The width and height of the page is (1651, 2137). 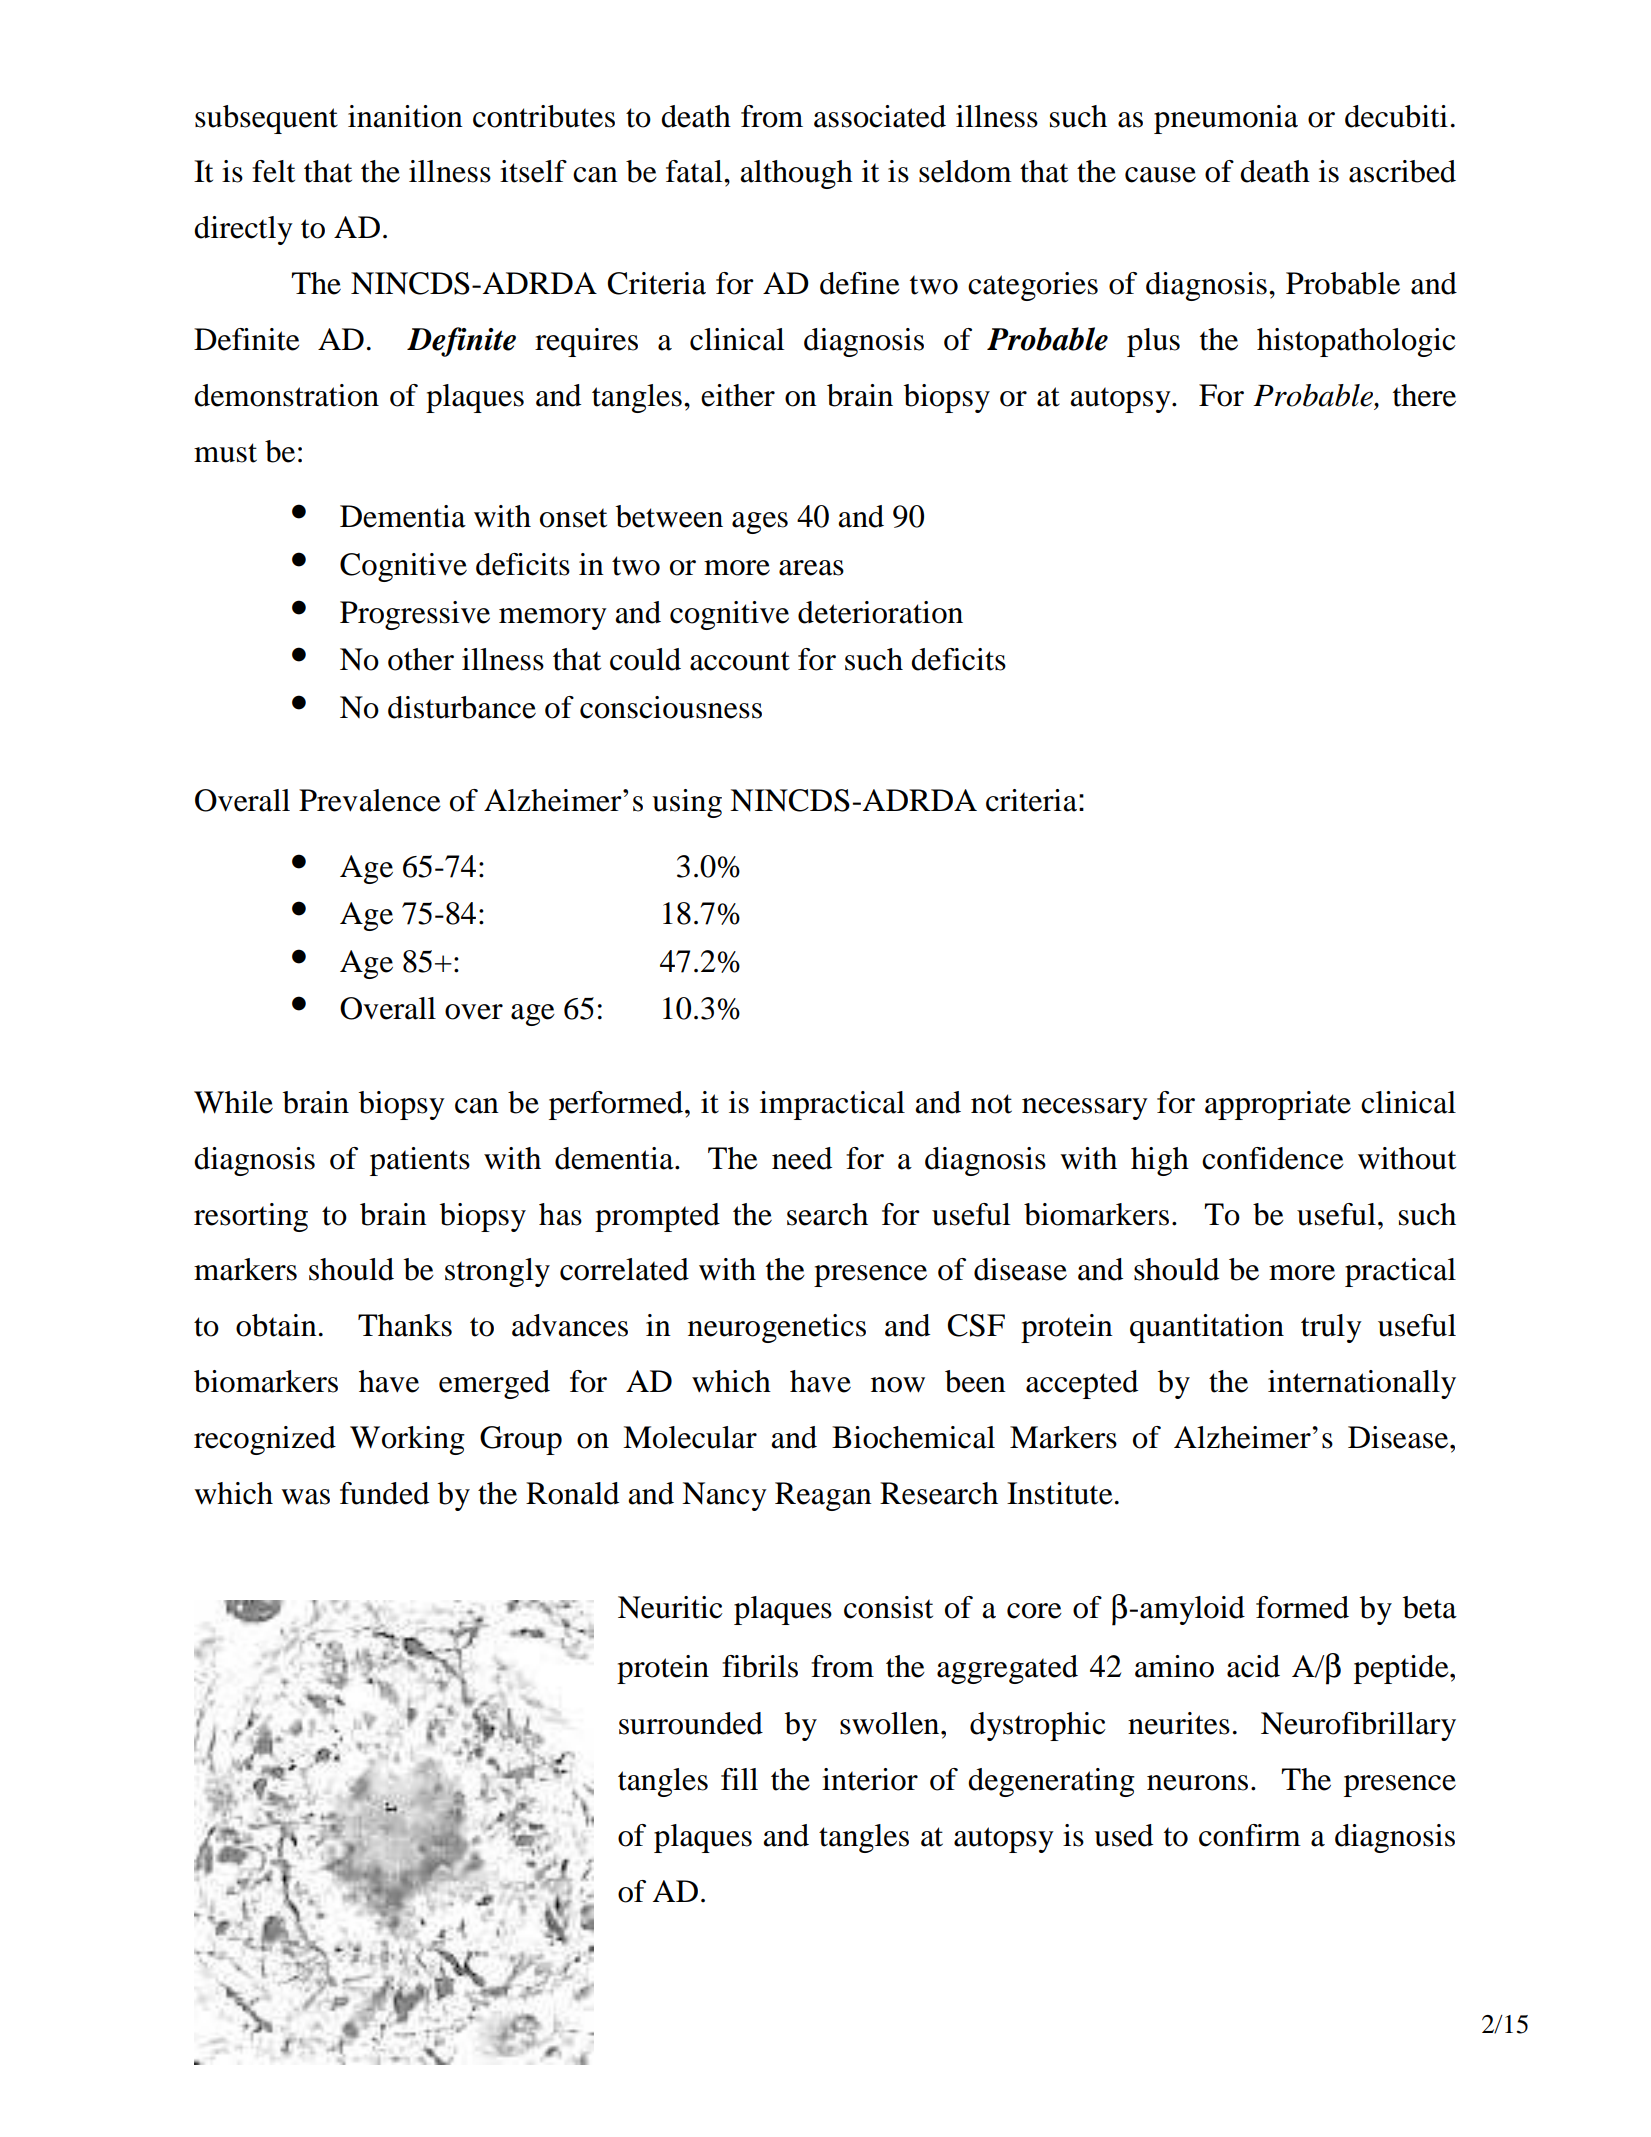 What do you see at coordinates (740, 661) in the page?
I see `account` at bounding box center [740, 661].
